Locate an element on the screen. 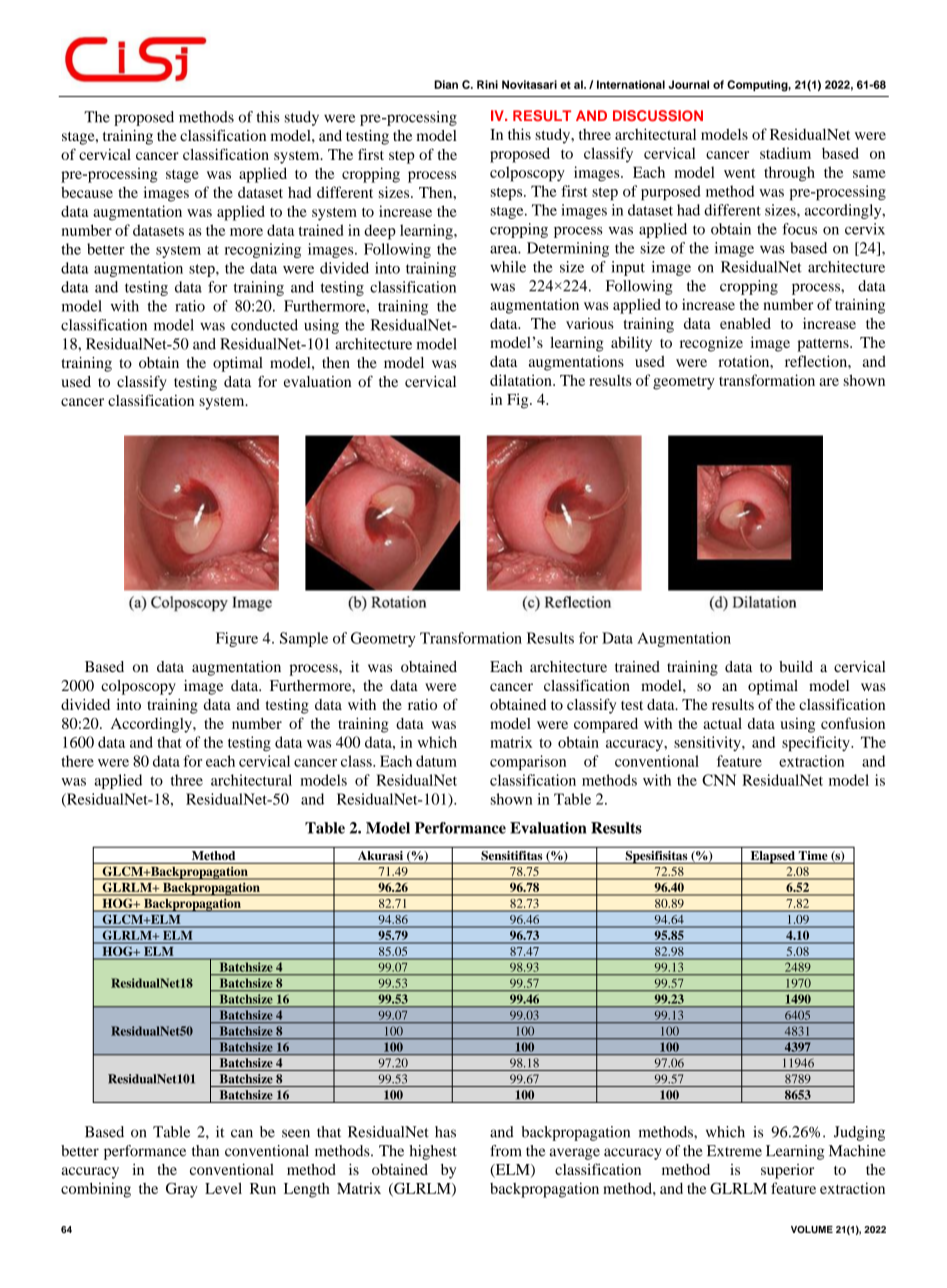  superior is located at coordinates (787, 1171).
